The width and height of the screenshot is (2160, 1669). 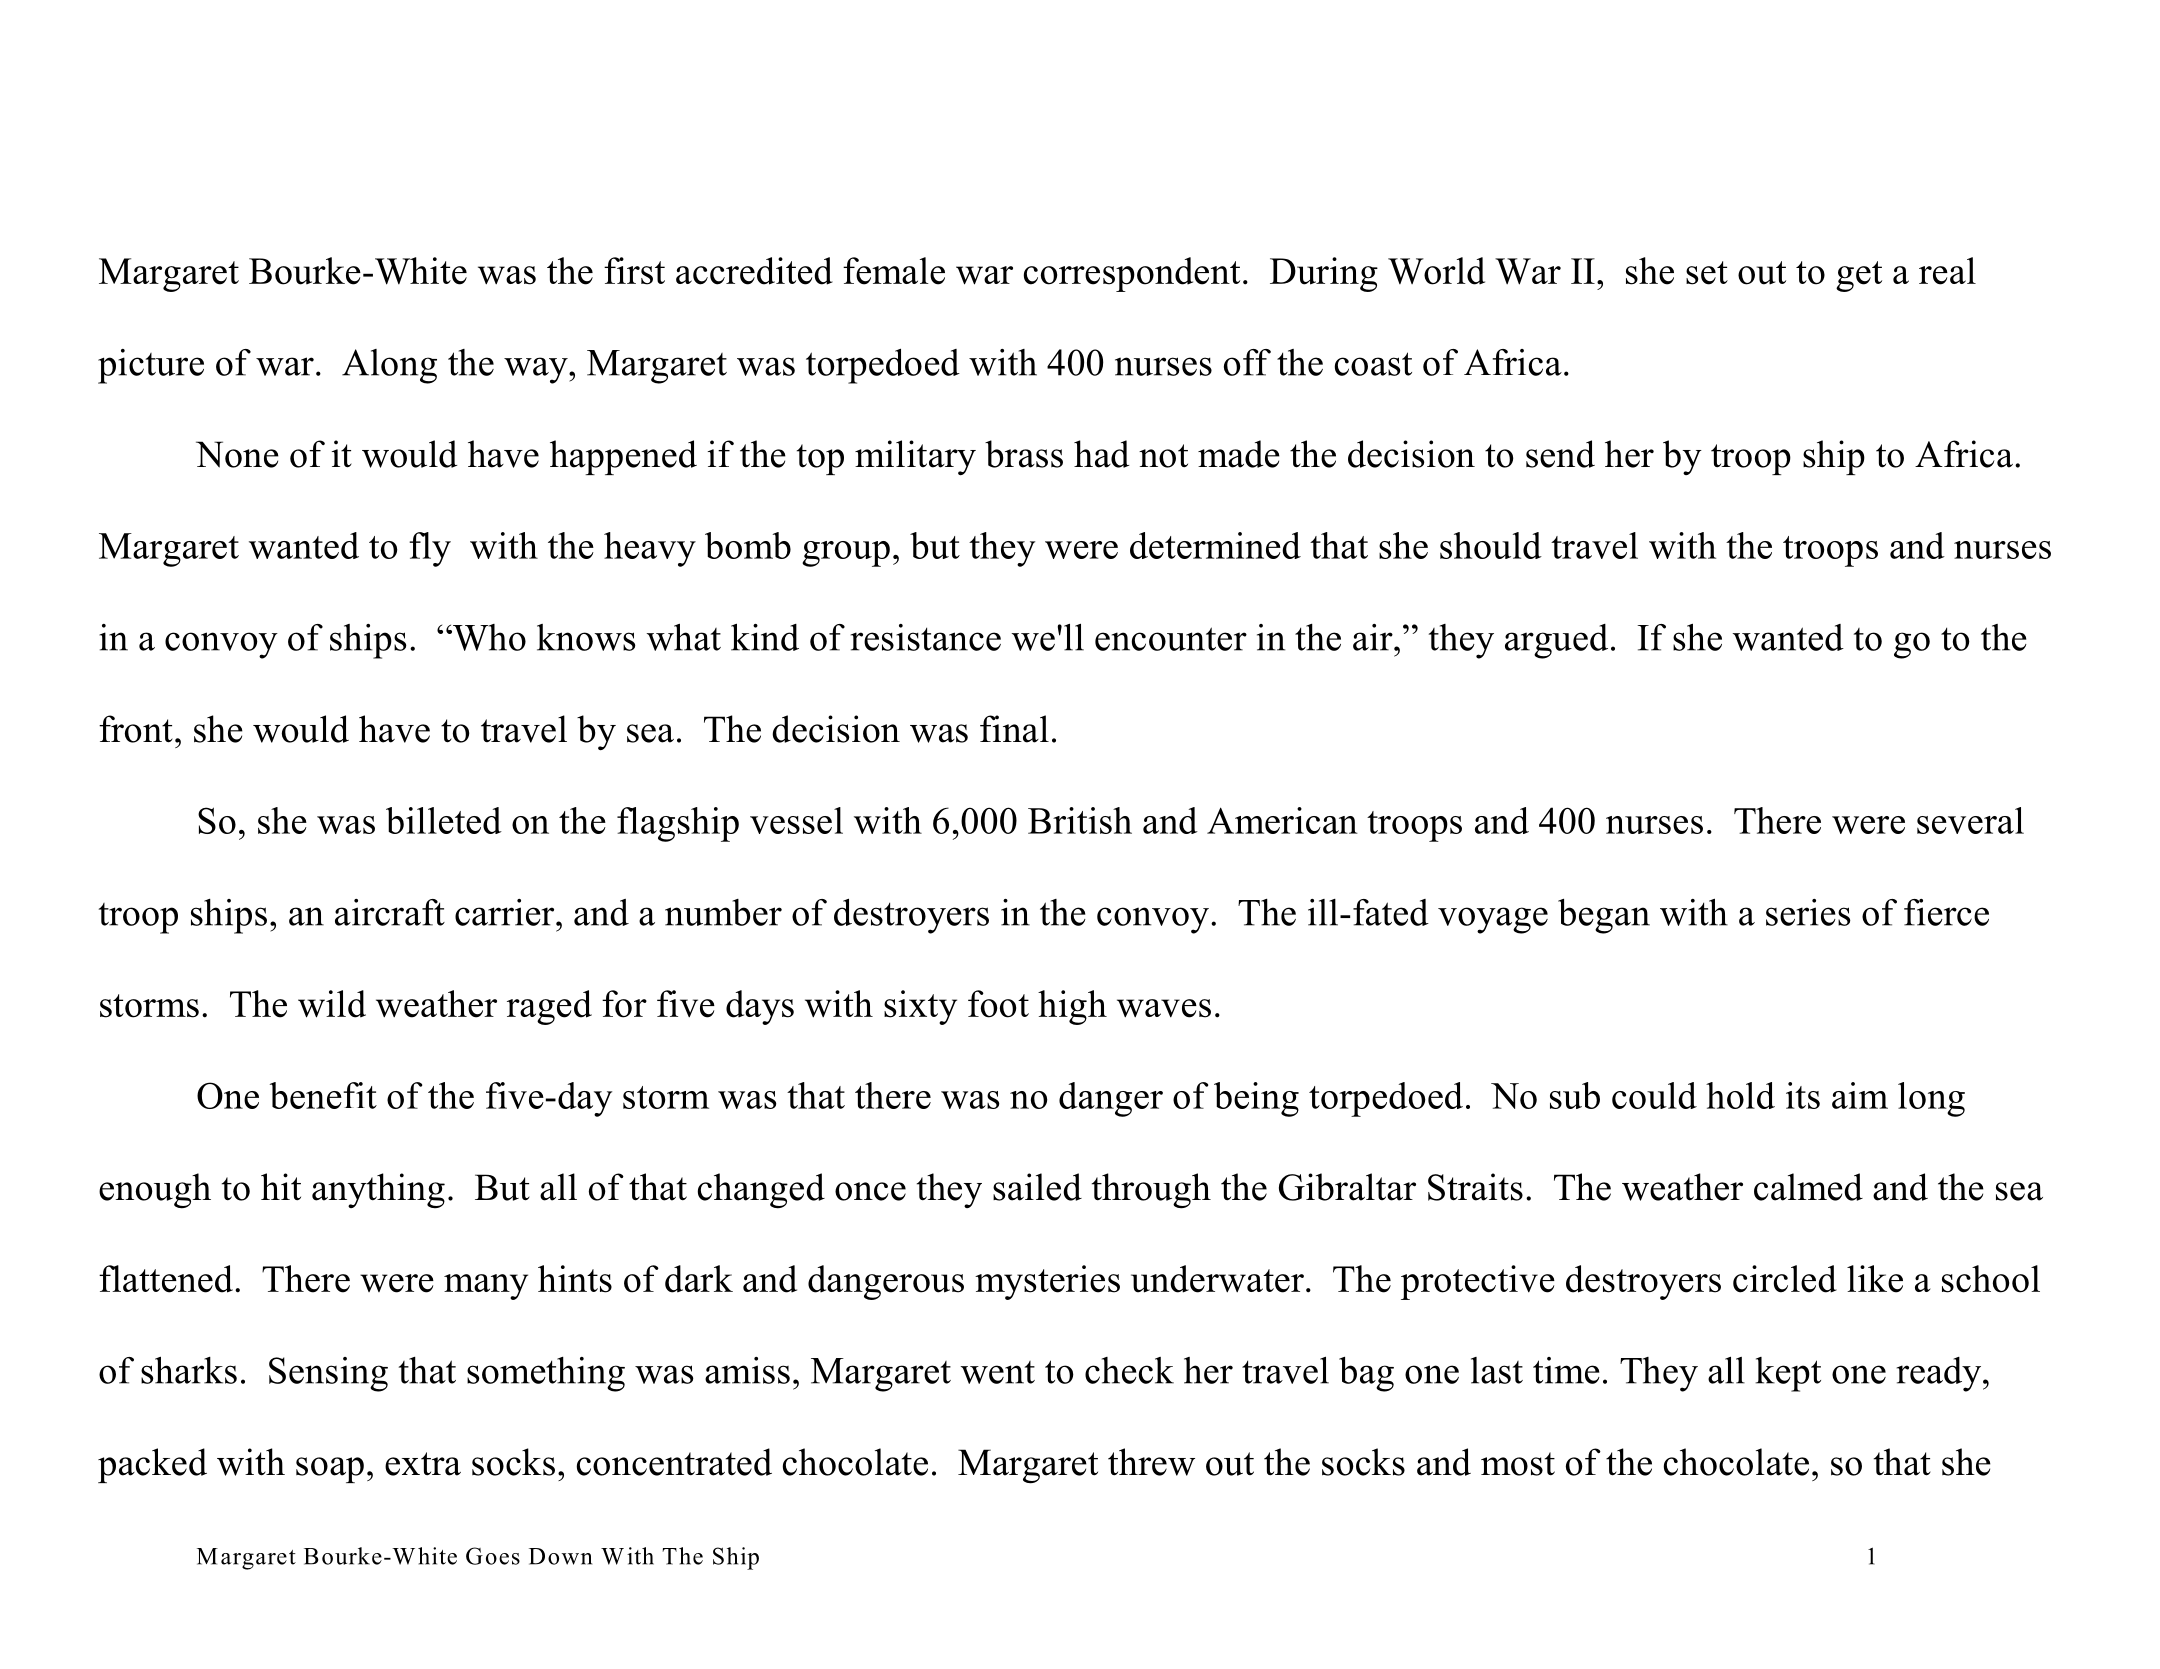 What do you see at coordinates (1707, 273) in the screenshot?
I see `set` at bounding box center [1707, 273].
